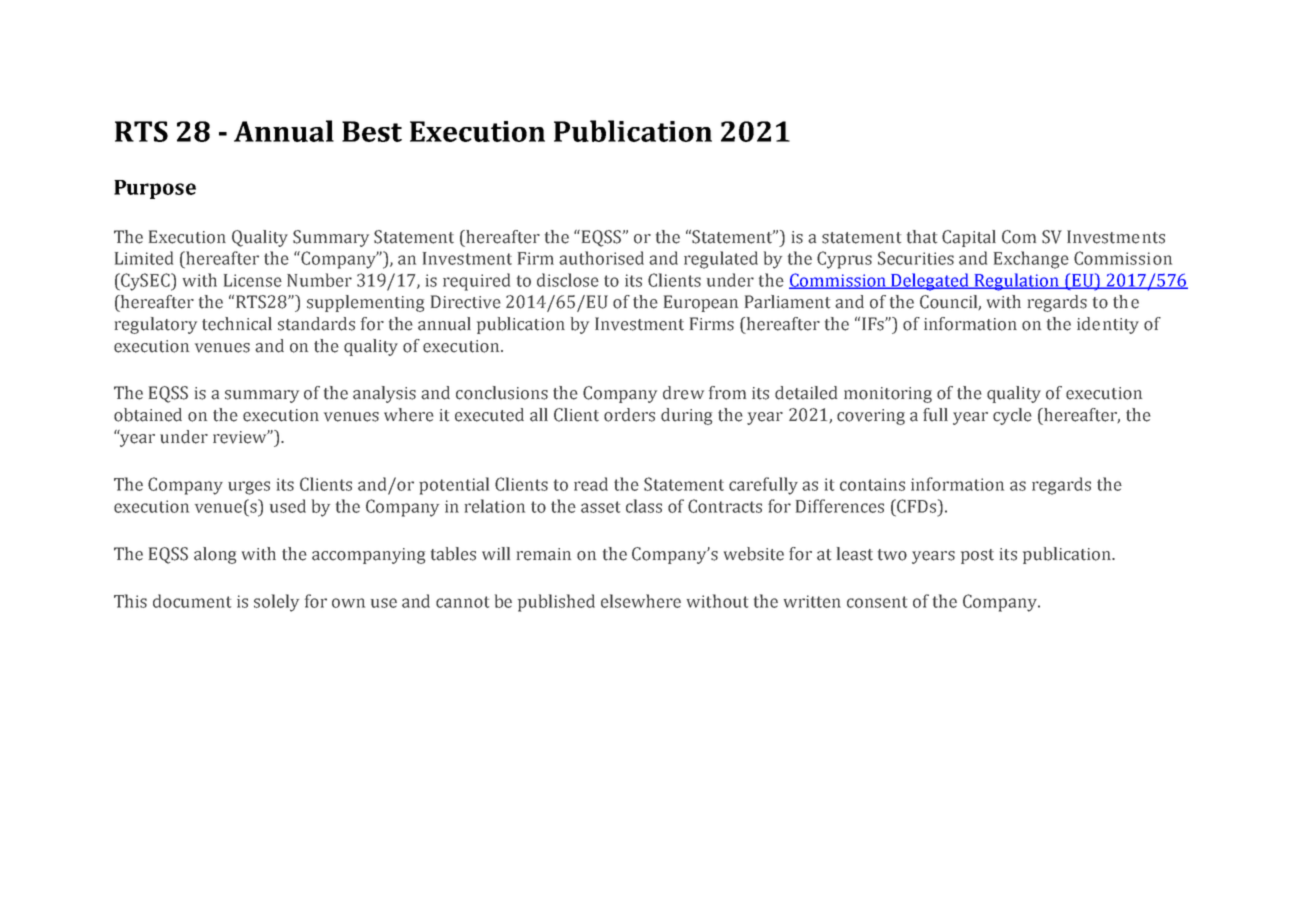 This screenshot has height=924, width=1308. What do you see at coordinates (601, 258) in the screenshot?
I see `authorised` at bounding box center [601, 258].
